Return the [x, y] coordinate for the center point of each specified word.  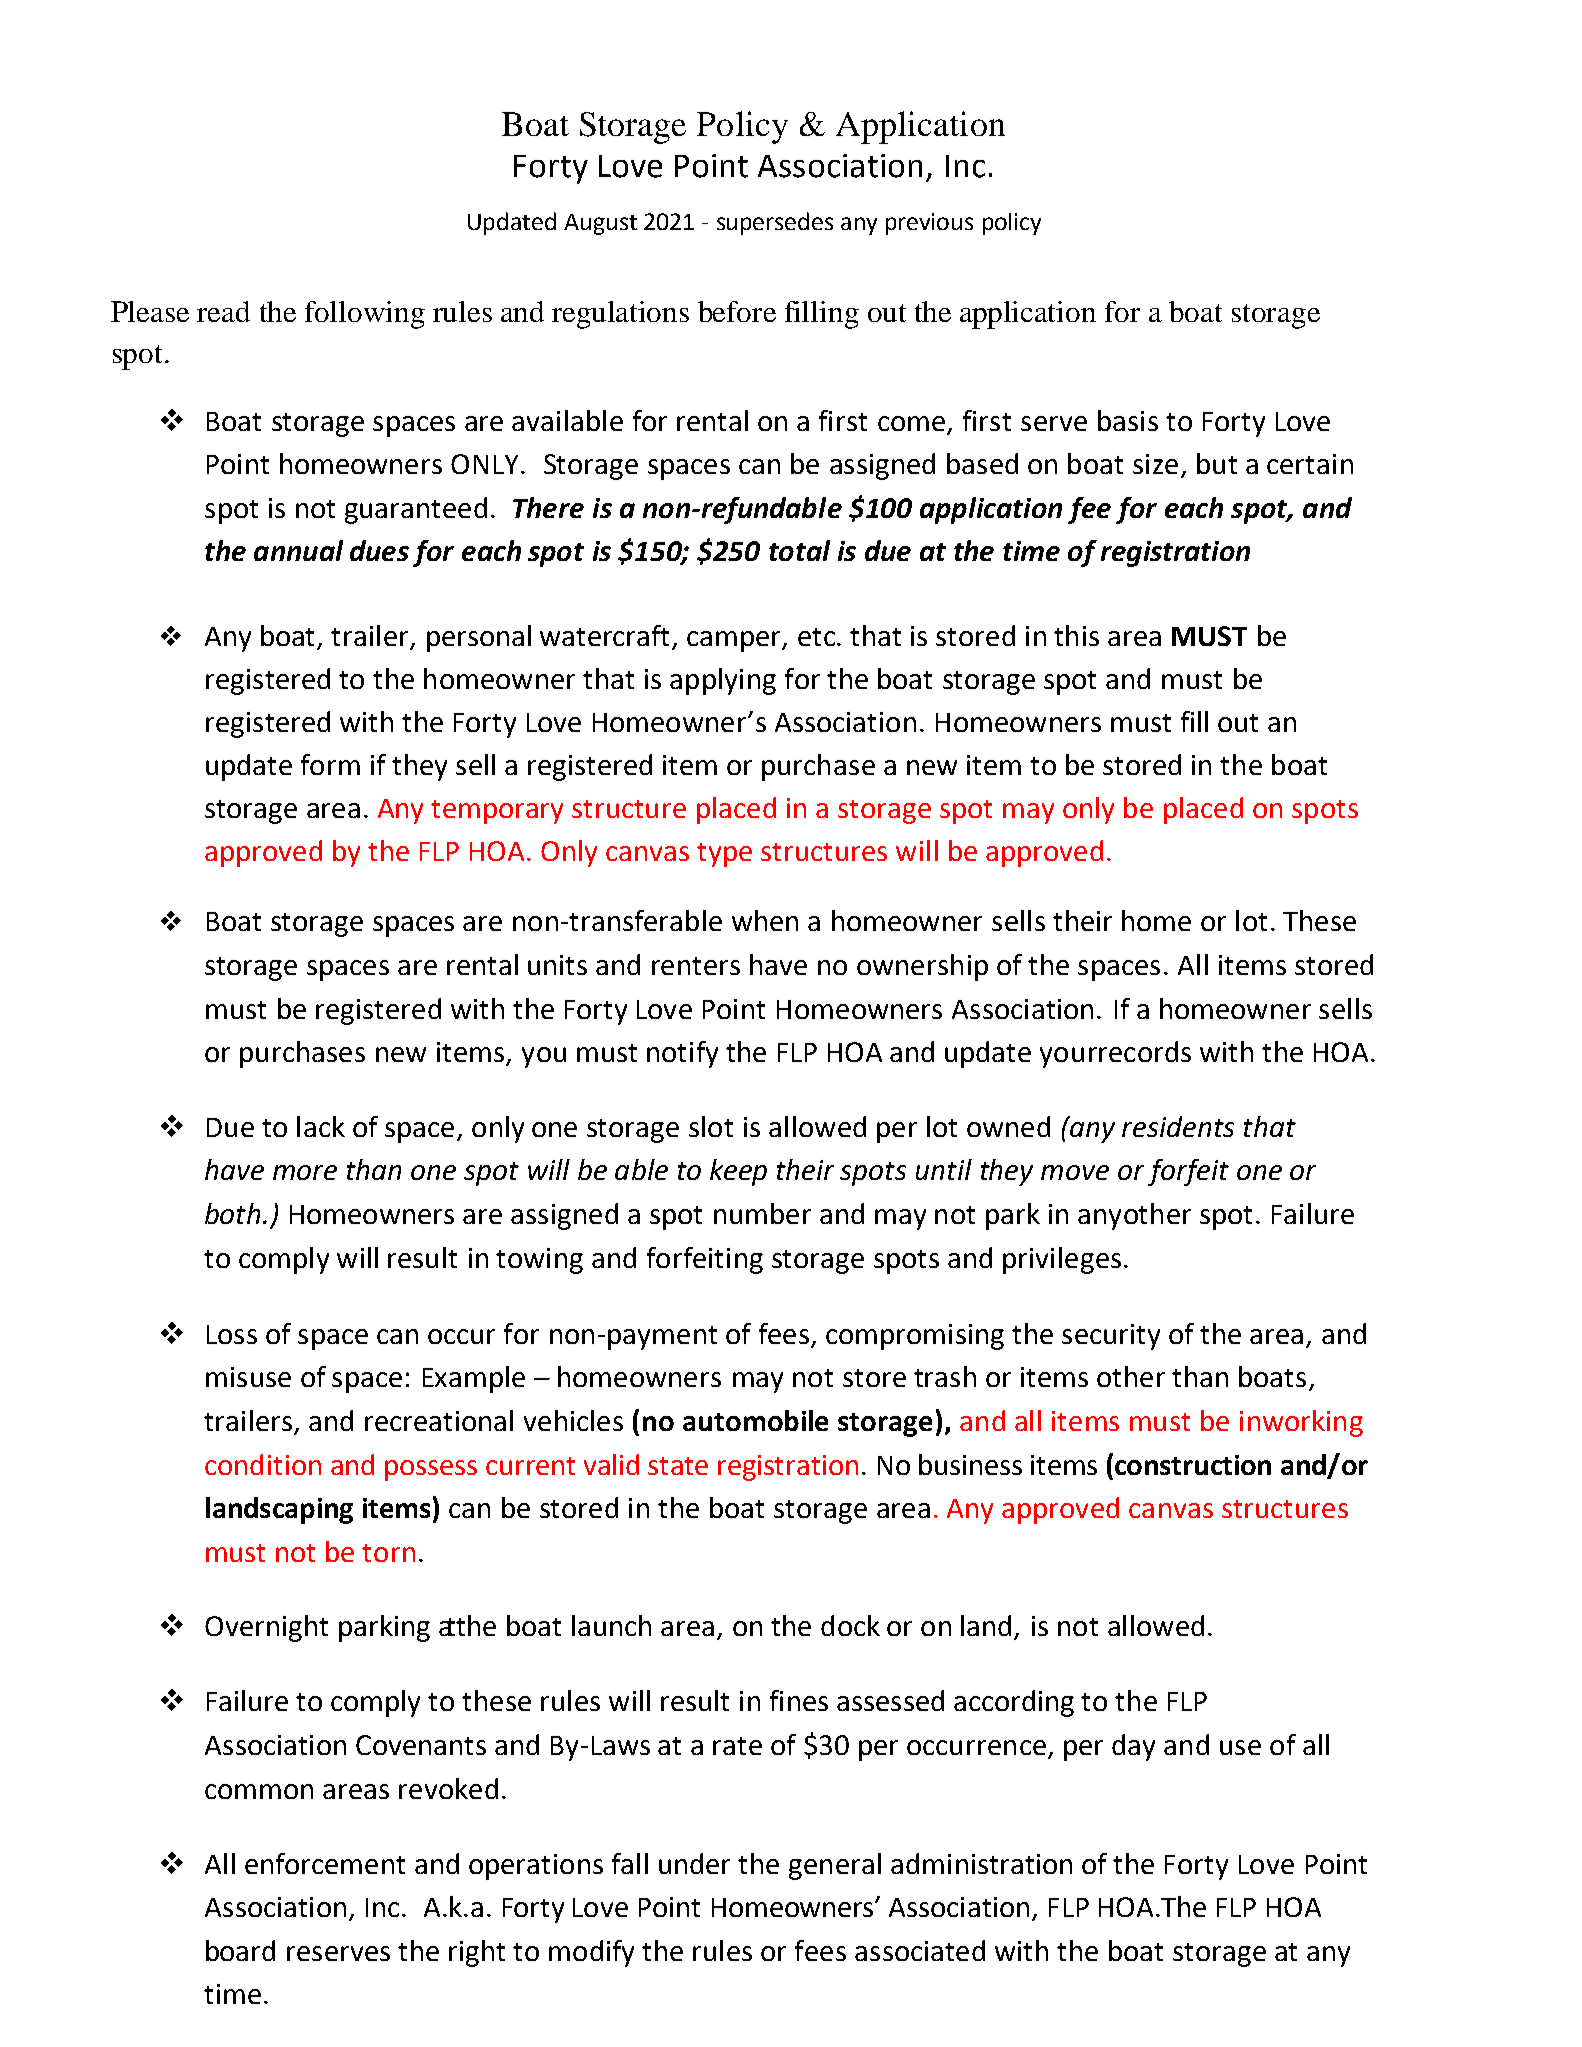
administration [981, 1863]
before [737, 311]
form [330, 764]
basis [1128, 420]
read [223, 311]
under [694, 1863]
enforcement [325, 1863]
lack [321, 1126]
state [678, 1466]
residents [1178, 1126]
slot [711, 1126]
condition [263, 1464]
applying [723, 681]
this [1076, 635]
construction [1193, 1465]
